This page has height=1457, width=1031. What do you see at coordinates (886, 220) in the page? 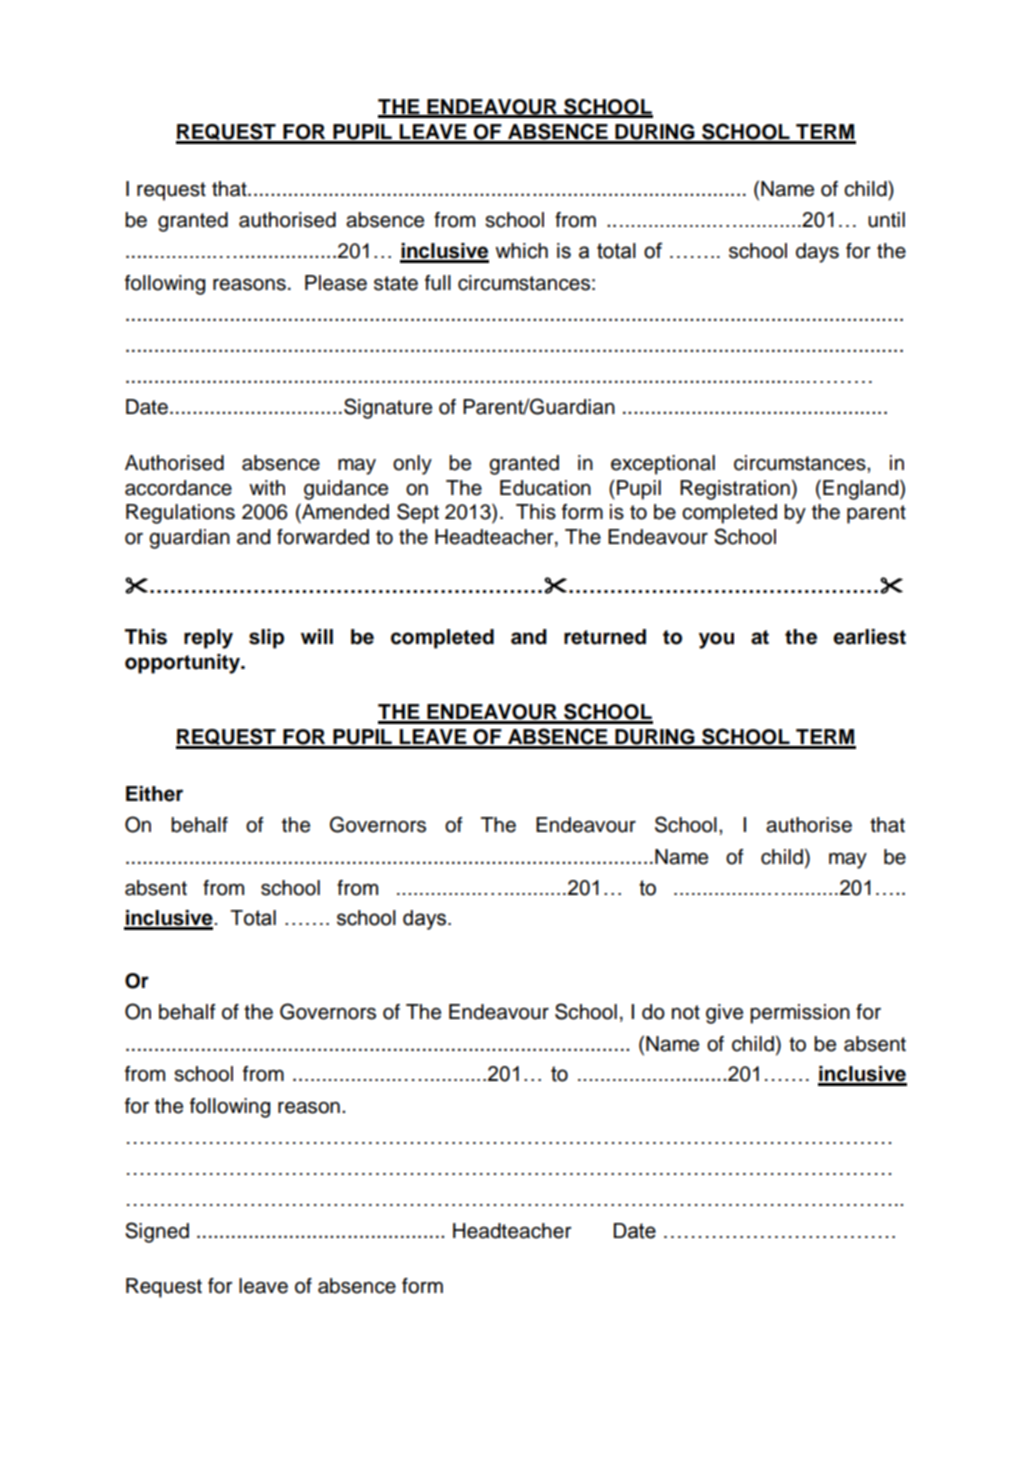
I see `until` at bounding box center [886, 220].
